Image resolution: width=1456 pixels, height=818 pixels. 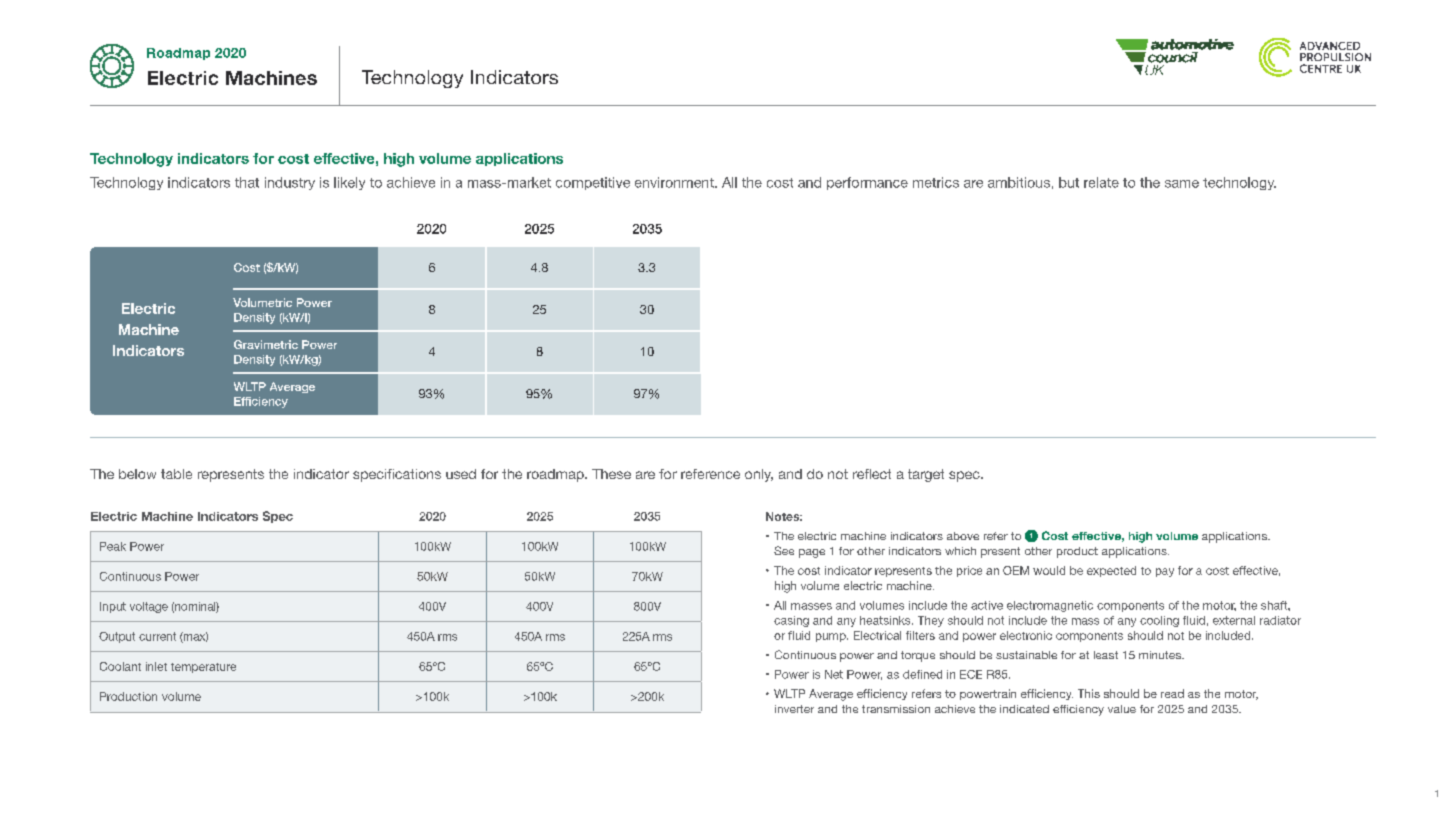 What do you see at coordinates (784, 550) in the screenshot?
I see `See` at bounding box center [784, 550].
